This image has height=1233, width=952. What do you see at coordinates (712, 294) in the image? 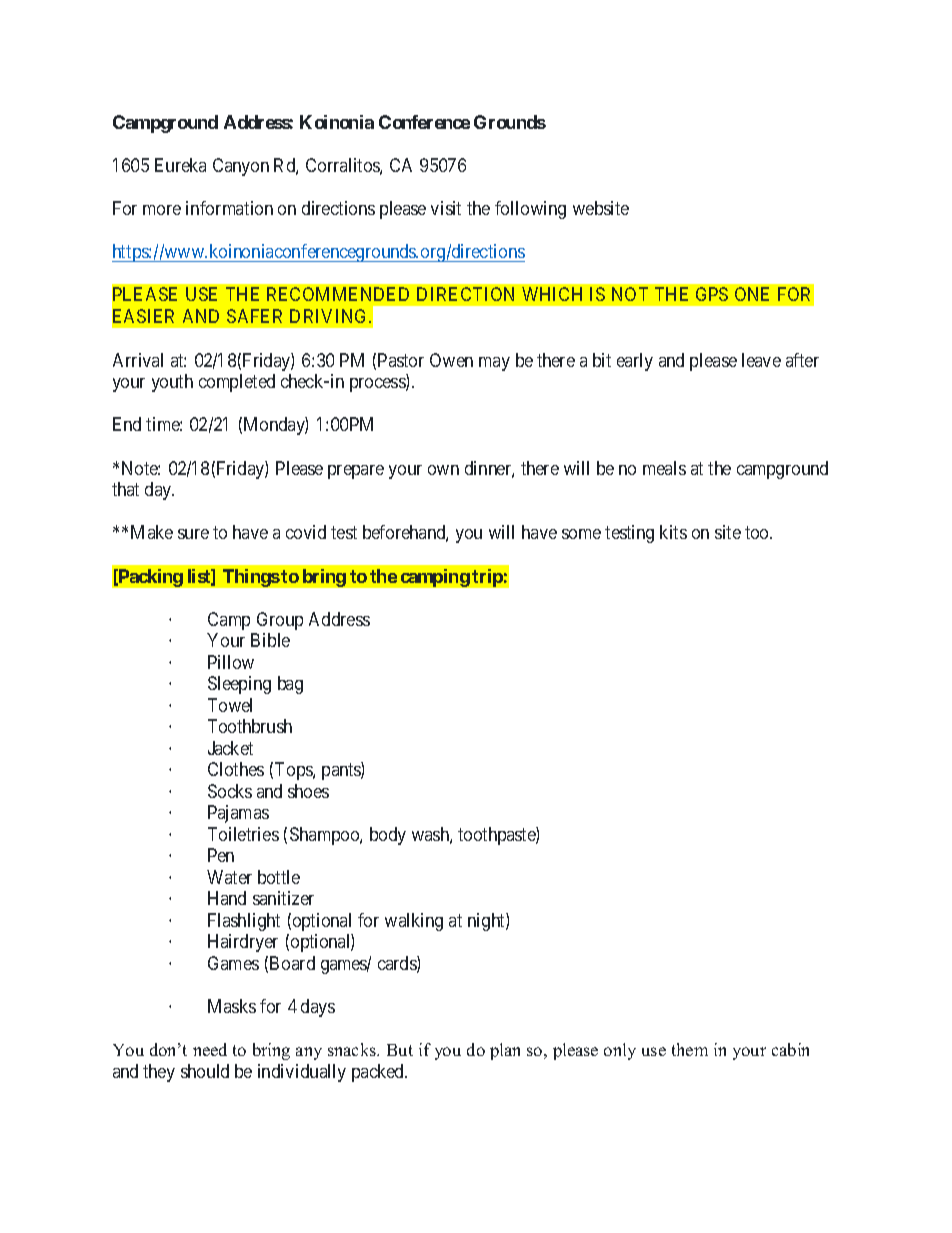
I see `GPS` at bounding box center [712, 294].
